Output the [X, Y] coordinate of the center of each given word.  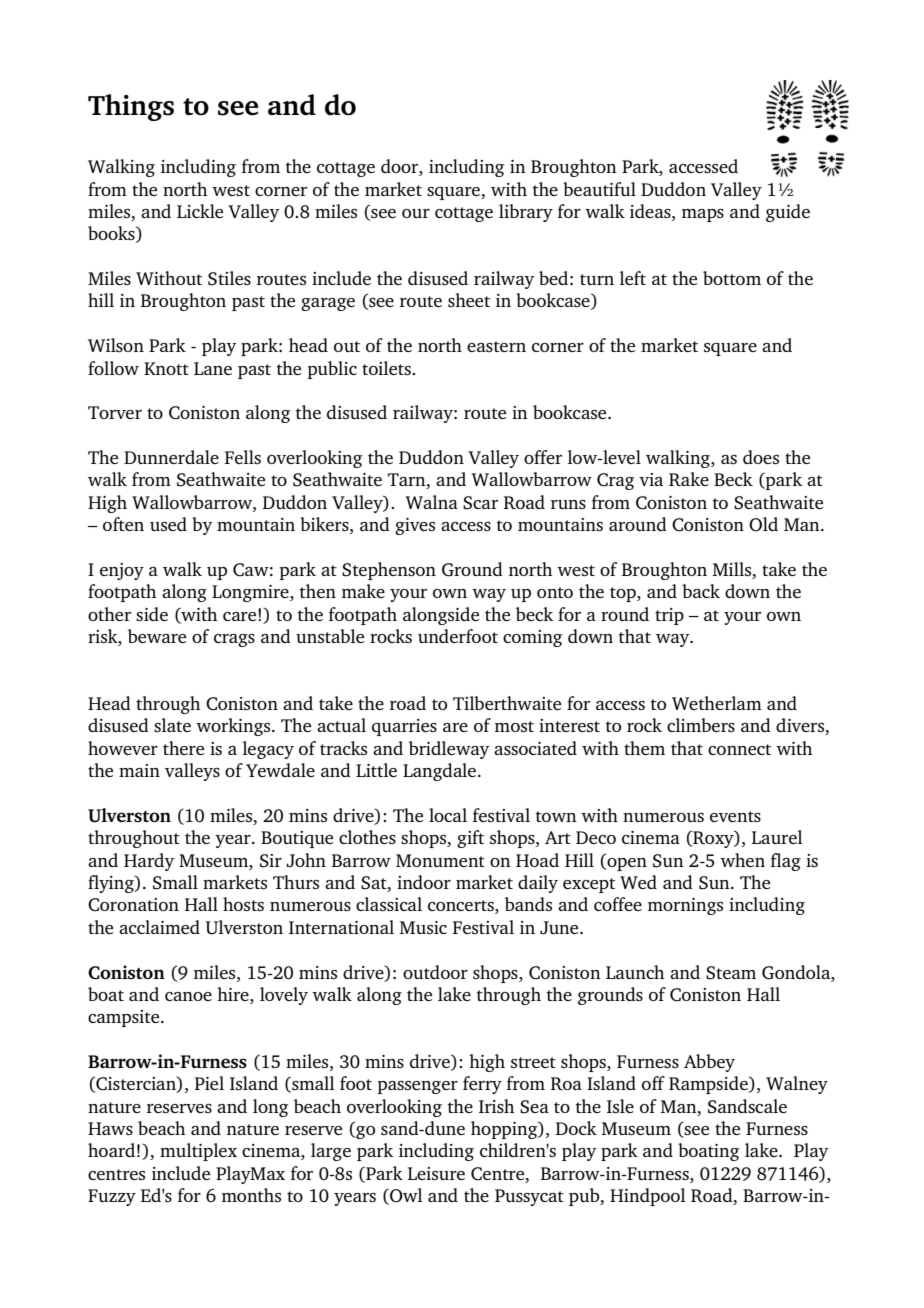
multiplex [198, 1152]
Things [131, 107]
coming [532, 638]
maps [703, 215]
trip [669, 616]
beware [157, 636]
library [526, 213]
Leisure [436, 1173]
